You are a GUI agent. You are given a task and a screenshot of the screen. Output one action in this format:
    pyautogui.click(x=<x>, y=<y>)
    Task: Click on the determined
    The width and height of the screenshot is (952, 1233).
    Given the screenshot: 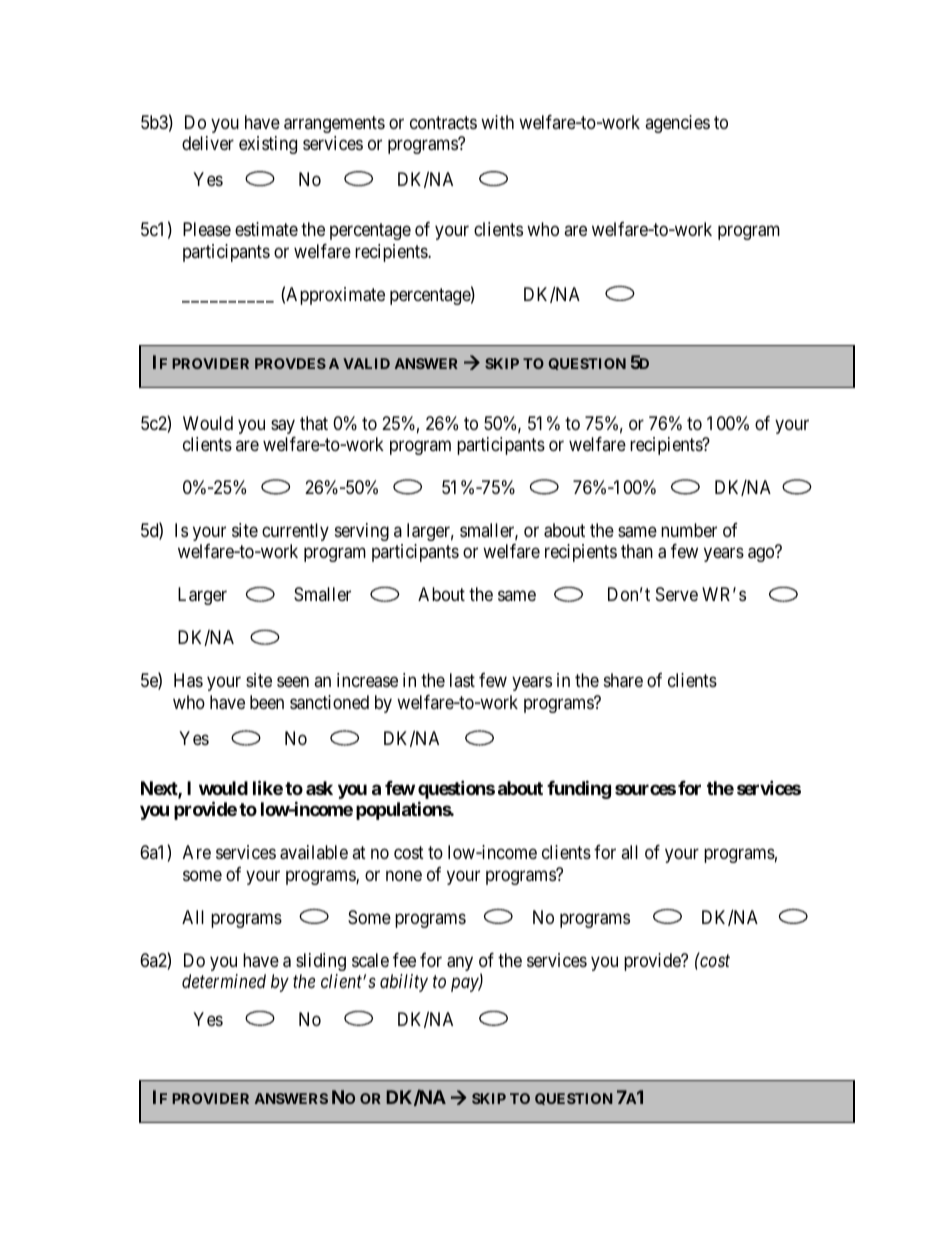 What is the action you would take?
    pyautogui.click(x=224, y=981)
